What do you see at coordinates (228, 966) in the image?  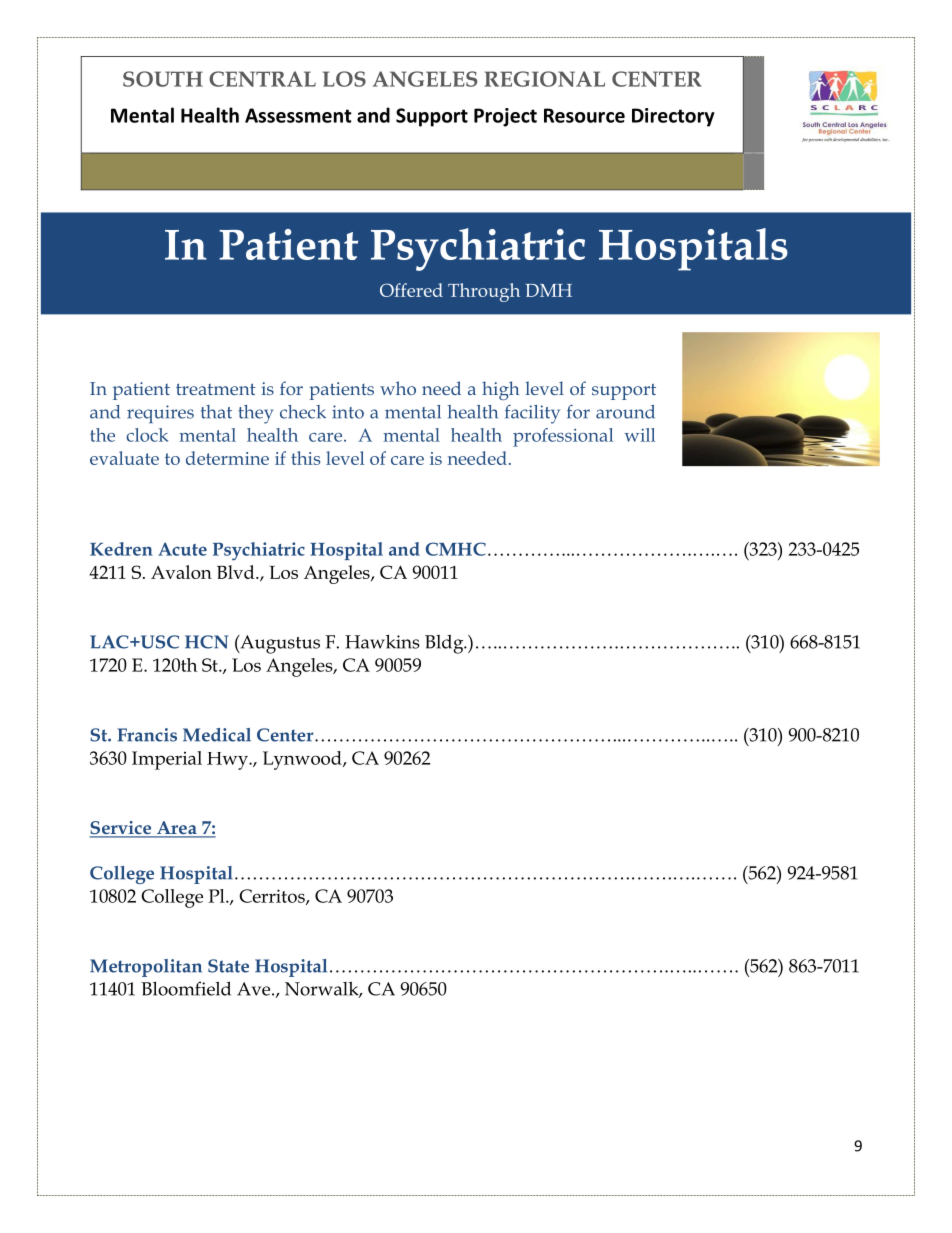 I see `State` at bounding box center [228, 966].
